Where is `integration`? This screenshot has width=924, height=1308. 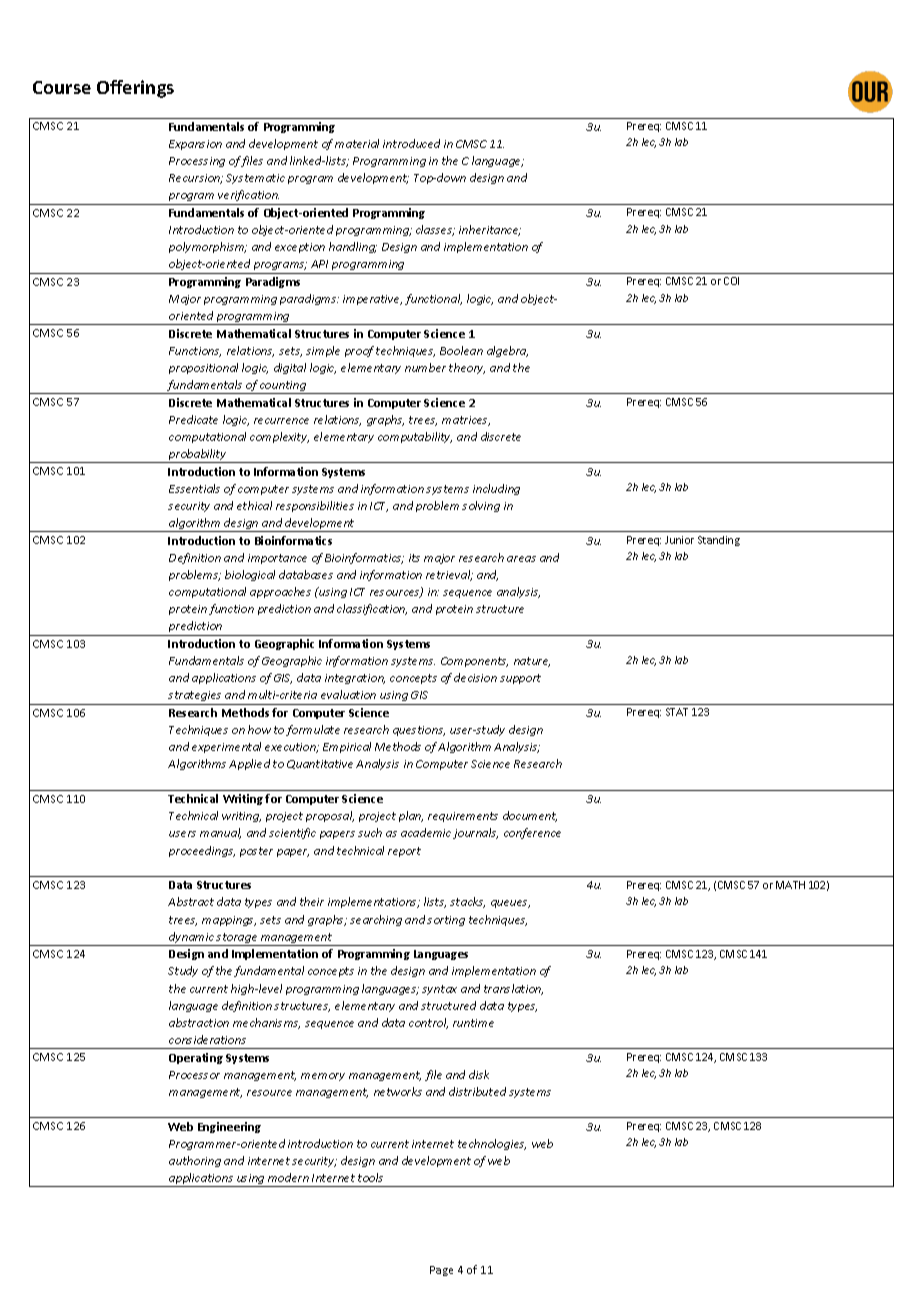 integration is located at coordinates (355, 679).
